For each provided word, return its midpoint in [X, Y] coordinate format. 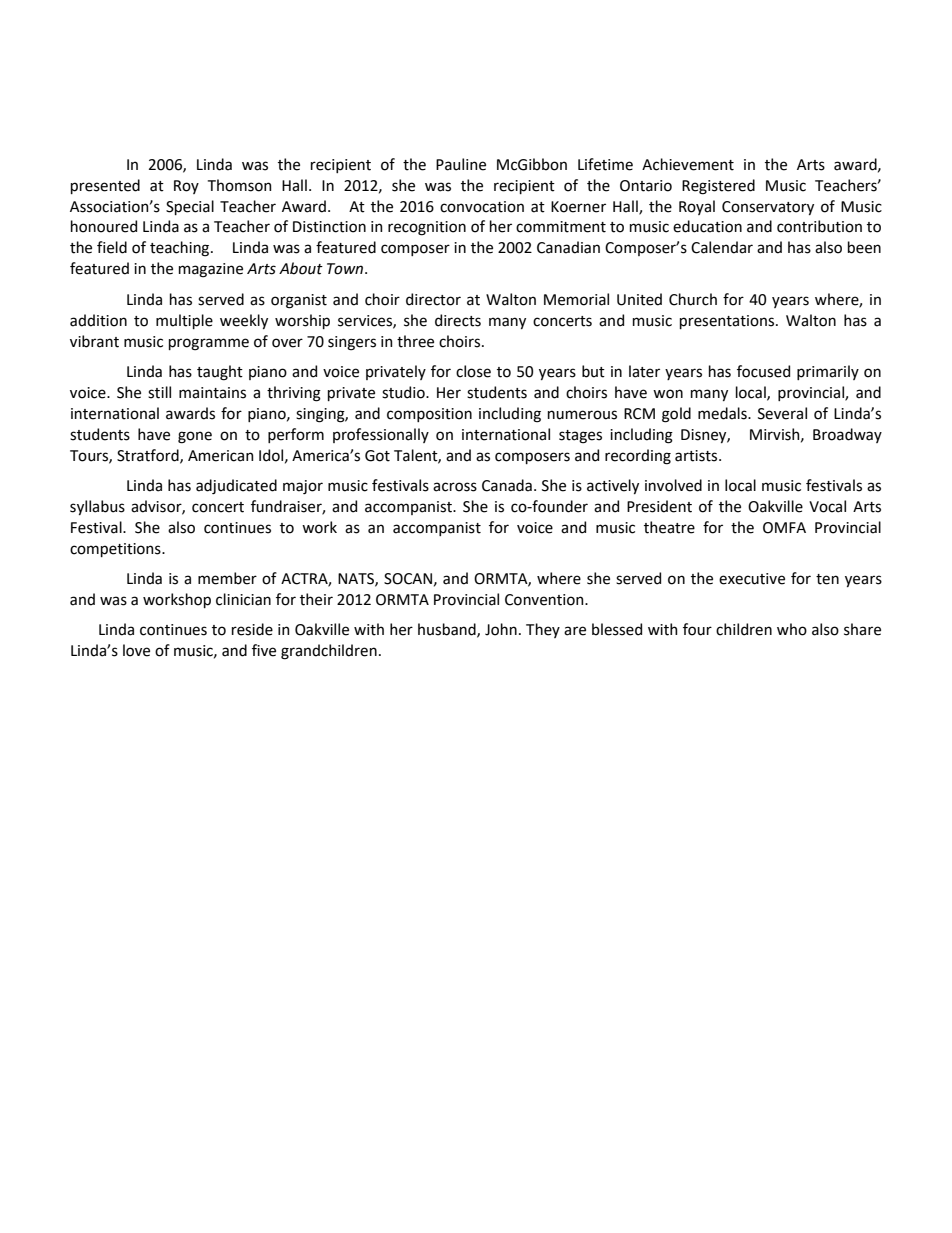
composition [429, 415]
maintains [212, 393]
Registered [718, 187]
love [136, 650]
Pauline [461, 164]
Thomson [240, 185]
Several [782, 413]
